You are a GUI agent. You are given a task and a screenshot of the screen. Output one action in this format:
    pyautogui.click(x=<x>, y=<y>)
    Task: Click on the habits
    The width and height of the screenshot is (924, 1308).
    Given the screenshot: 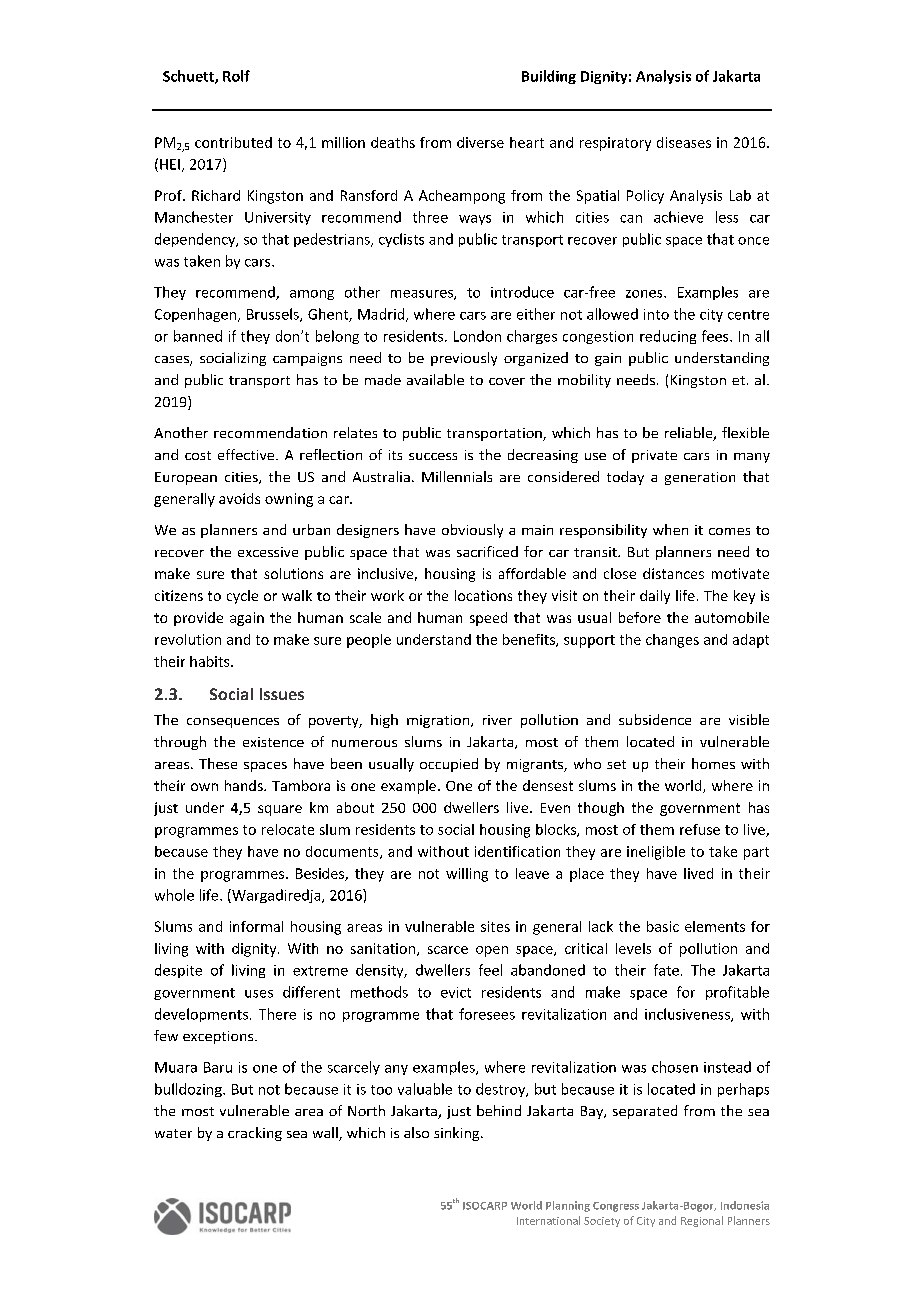 What is the action you would take?
    pyautogui.click(x=211, y=661)
